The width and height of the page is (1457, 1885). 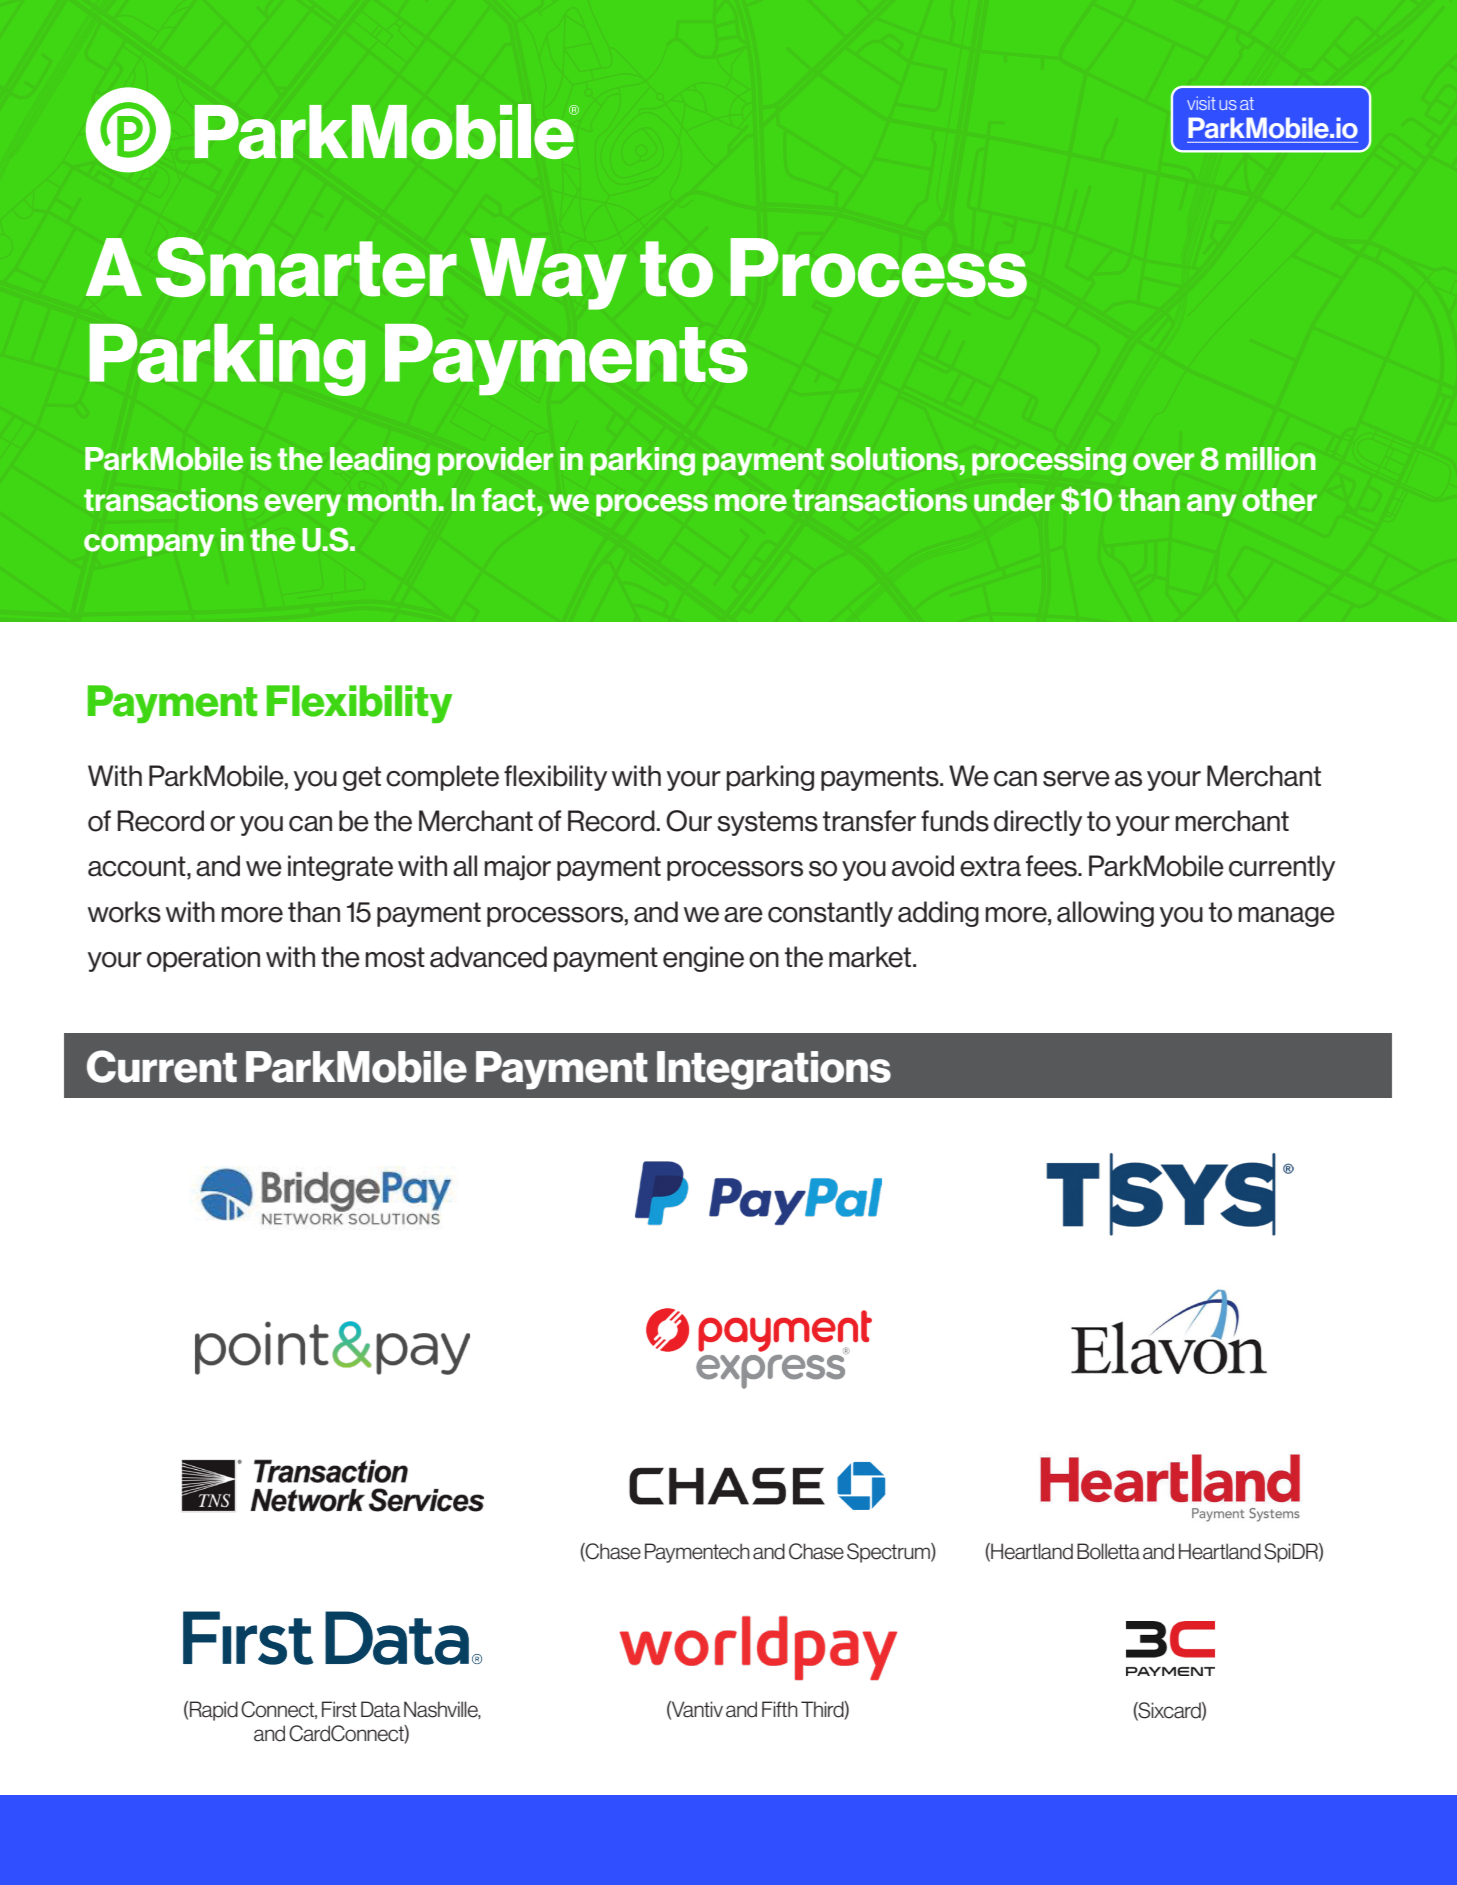 What do you see at coordinates (203, 959) in the page?
I see `operation` at bounding box center [203, 959].
